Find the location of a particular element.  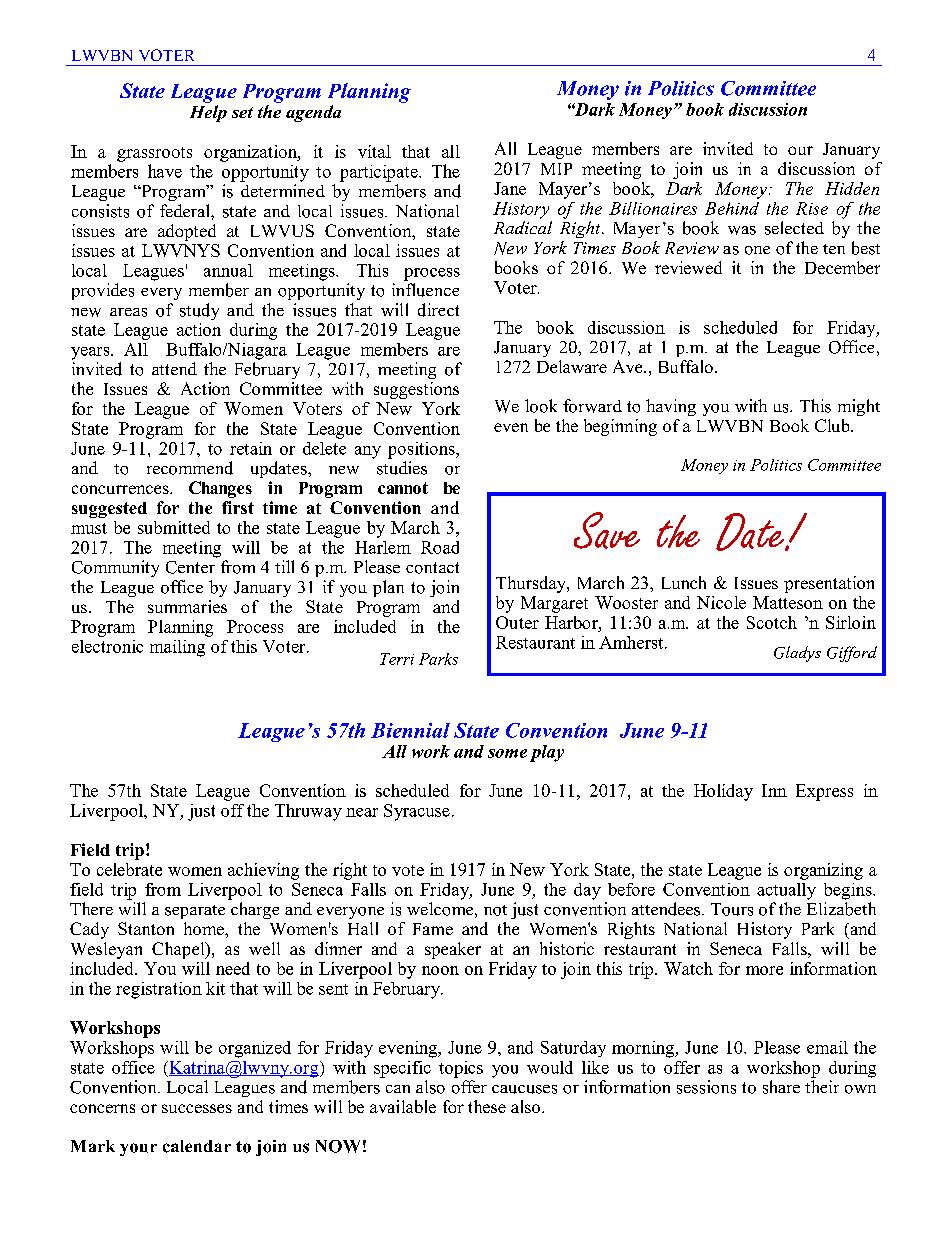

Hidden is located at coordinates (852, 188).
